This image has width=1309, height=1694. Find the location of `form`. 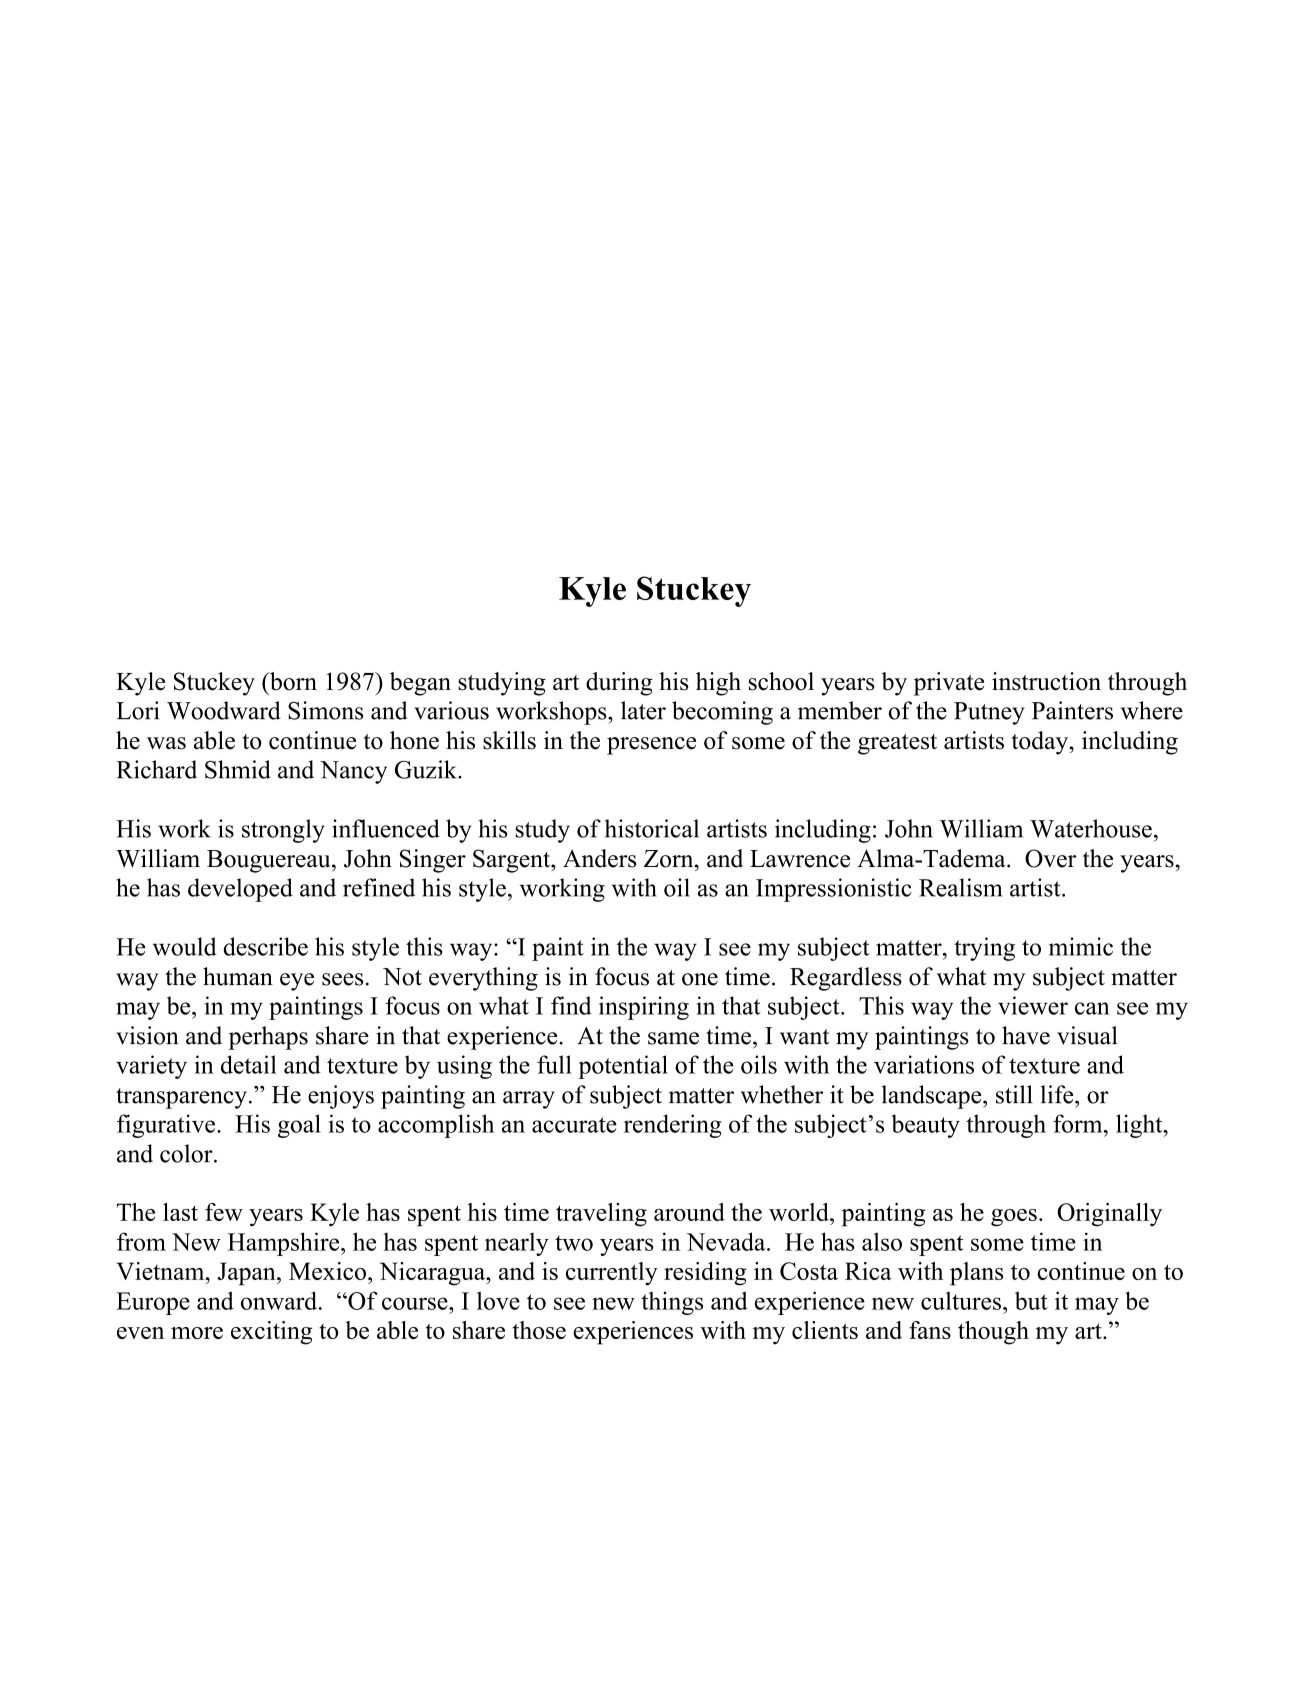

form is located at coordinates (1079, 1123).
